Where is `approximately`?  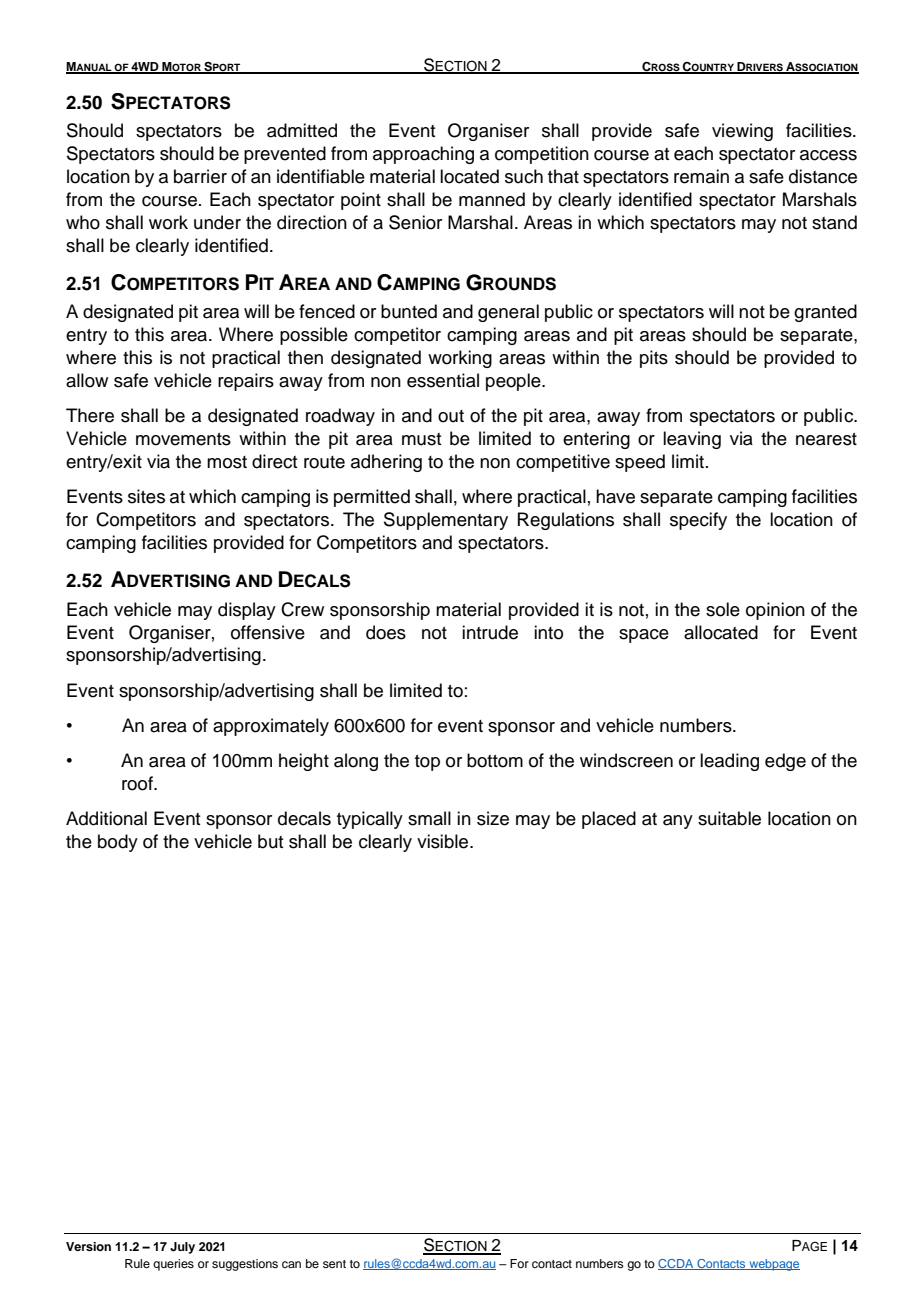 approximately is located at coordinates (271, 727).
